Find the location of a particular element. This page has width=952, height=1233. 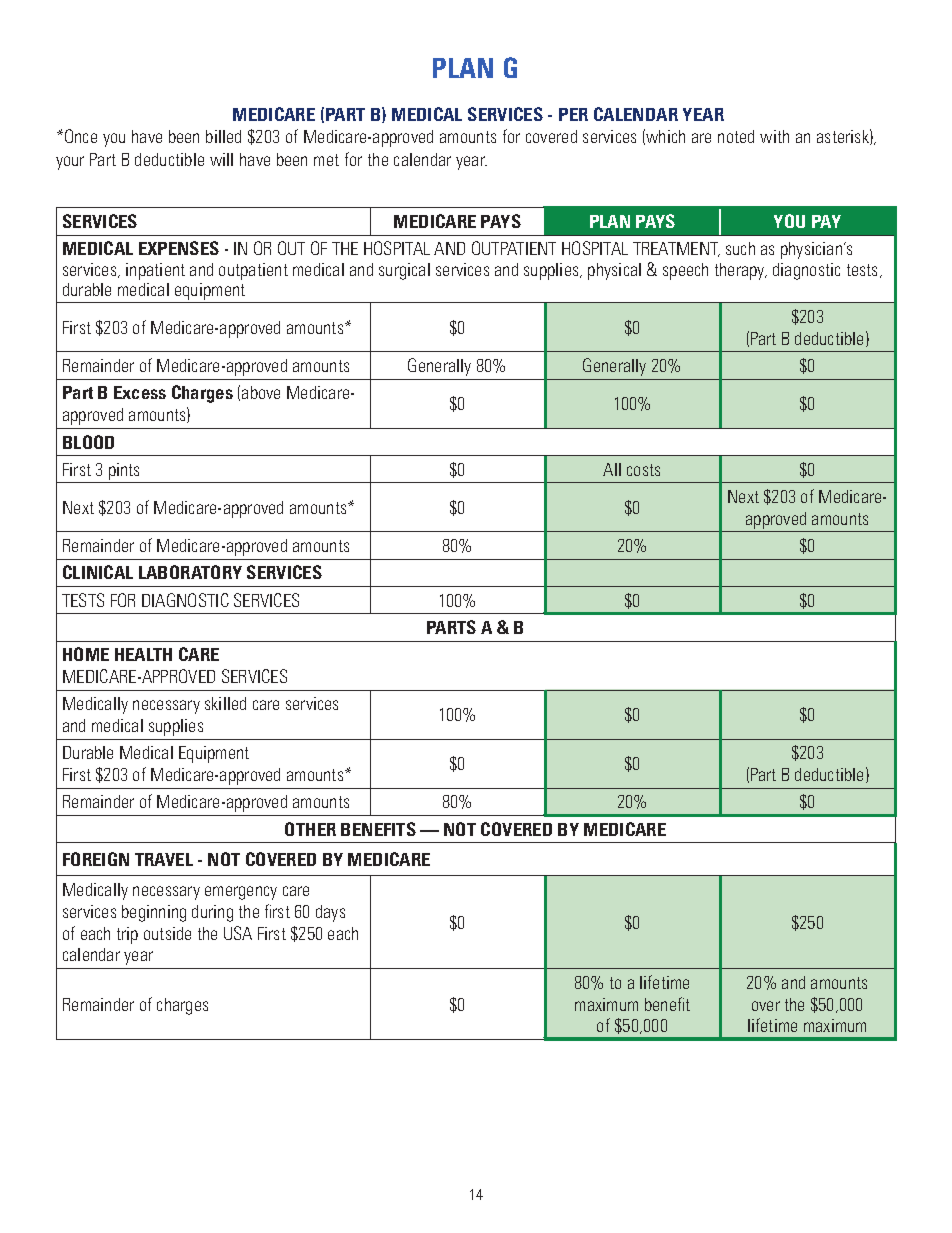

surgical is located at coordinates (404, 271).
